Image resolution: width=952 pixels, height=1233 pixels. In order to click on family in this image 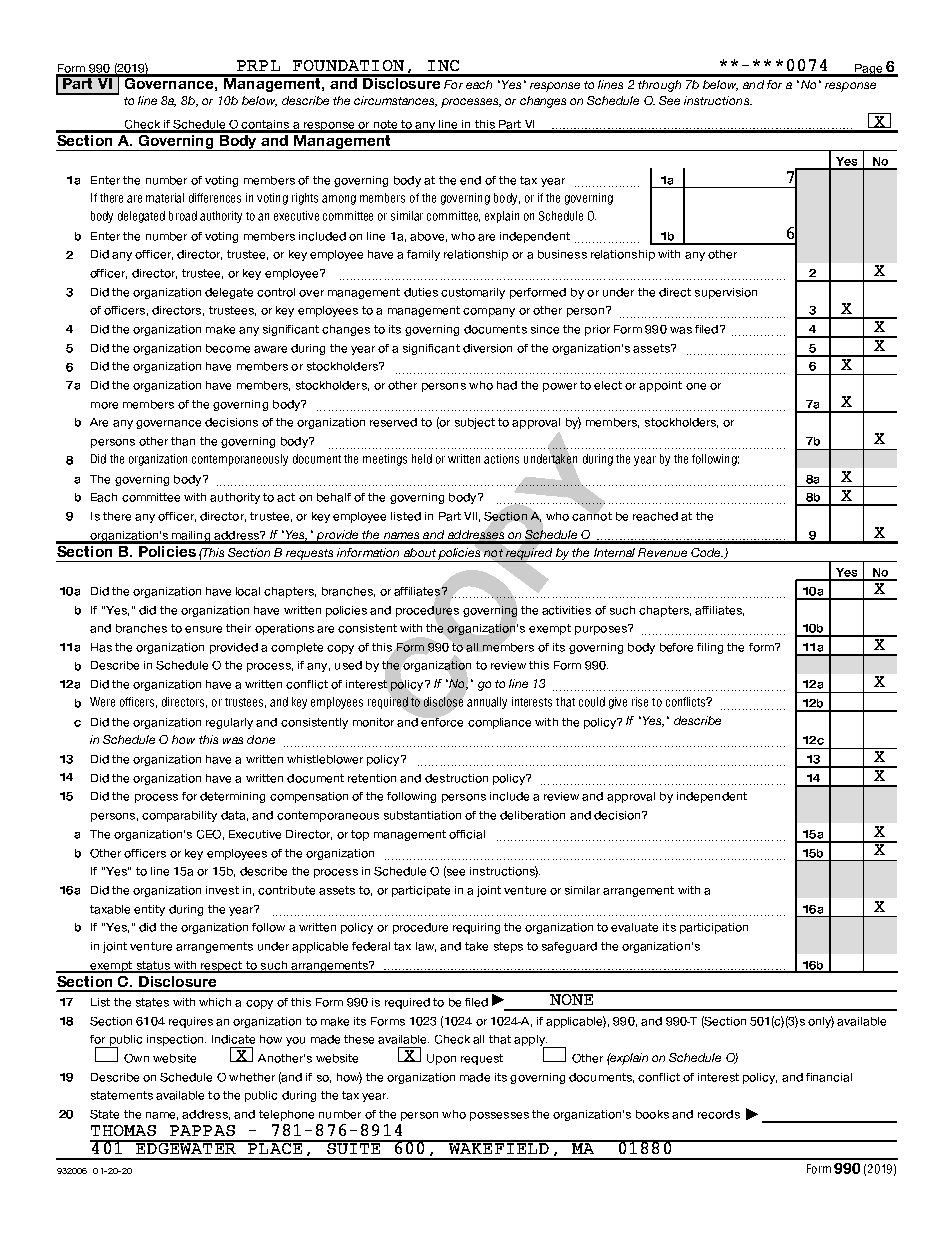, I will do `click(423, 255)`.
